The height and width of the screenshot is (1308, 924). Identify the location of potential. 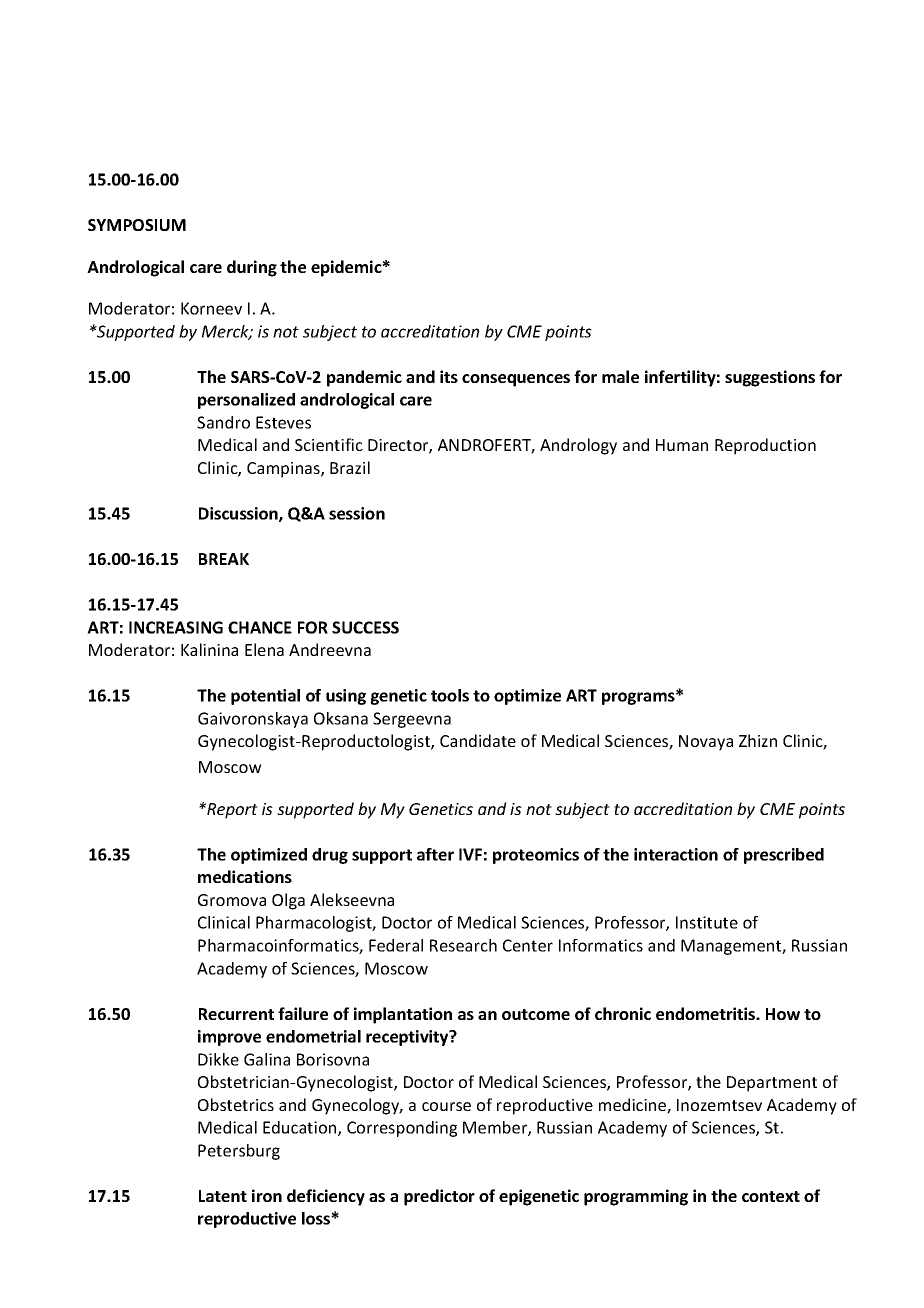
(265, 697).
